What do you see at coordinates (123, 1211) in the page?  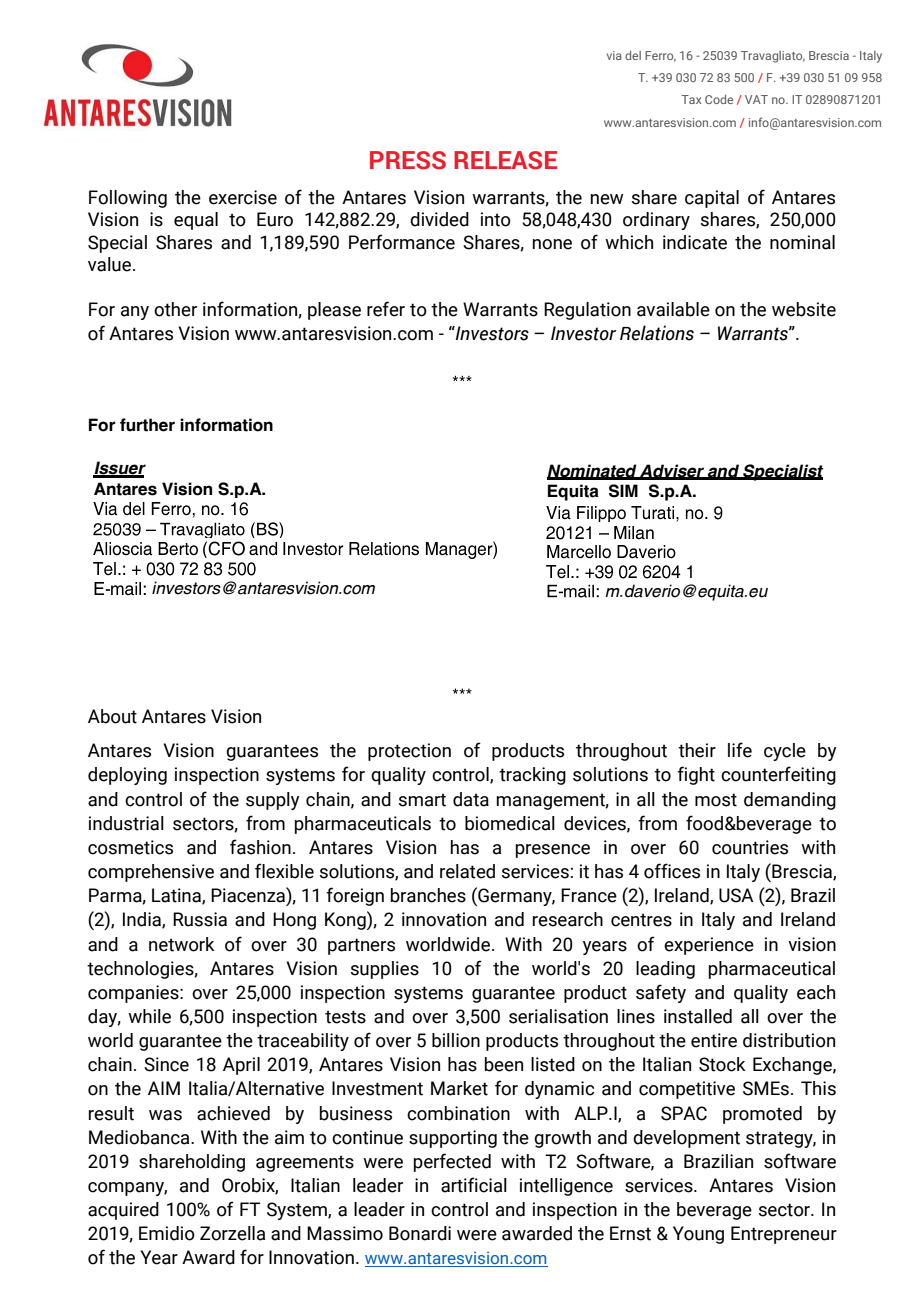 I see `acquired` at bounding box center [123, 1211].
